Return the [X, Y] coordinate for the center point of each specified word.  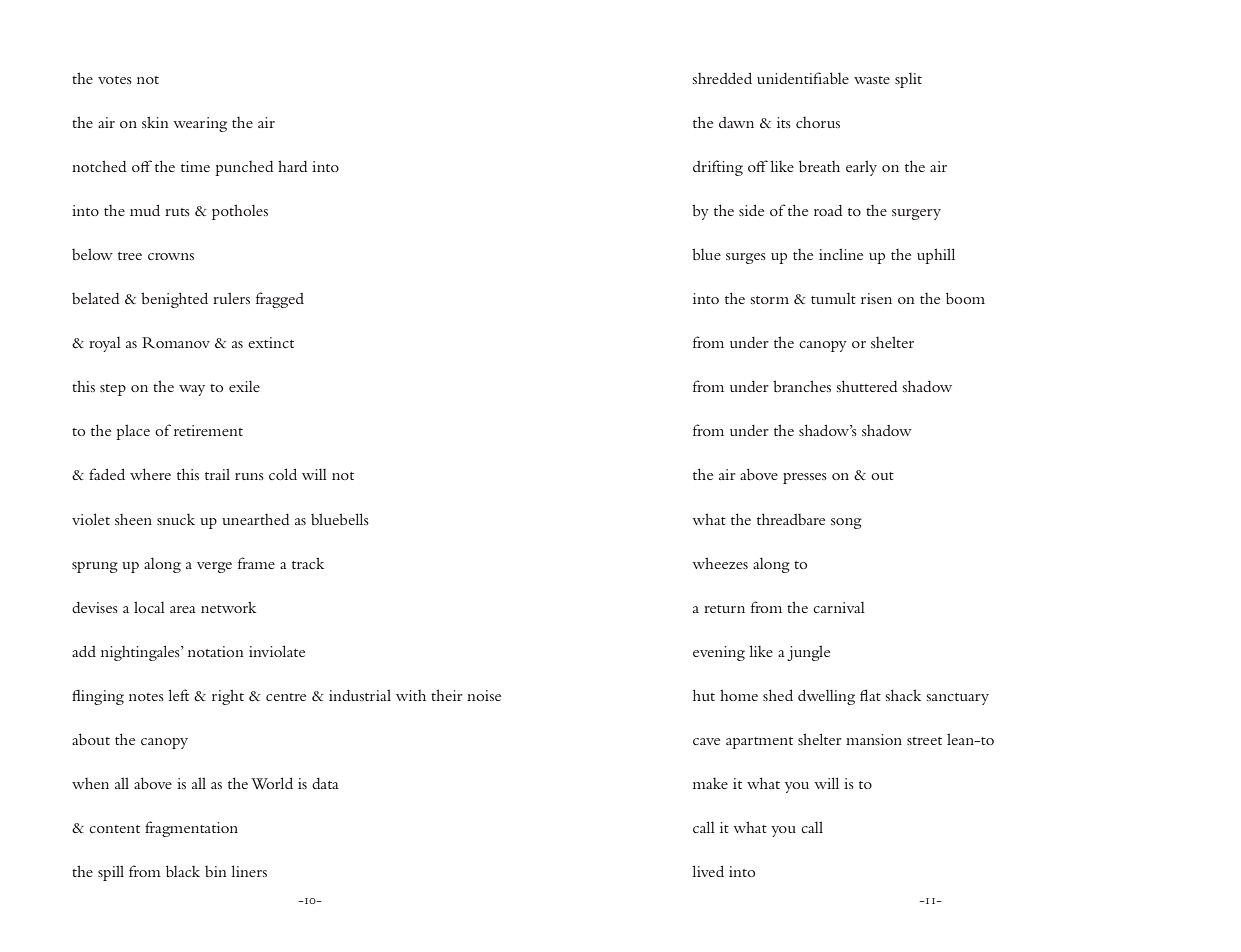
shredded [722, 78]
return [724, 609]
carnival [839, 607]
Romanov [176, 343]
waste [872, 80]
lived [708, 871]
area [183, 609]
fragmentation [191, 829]
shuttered [867, 386]
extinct [271, 342]
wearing [200, 124]
